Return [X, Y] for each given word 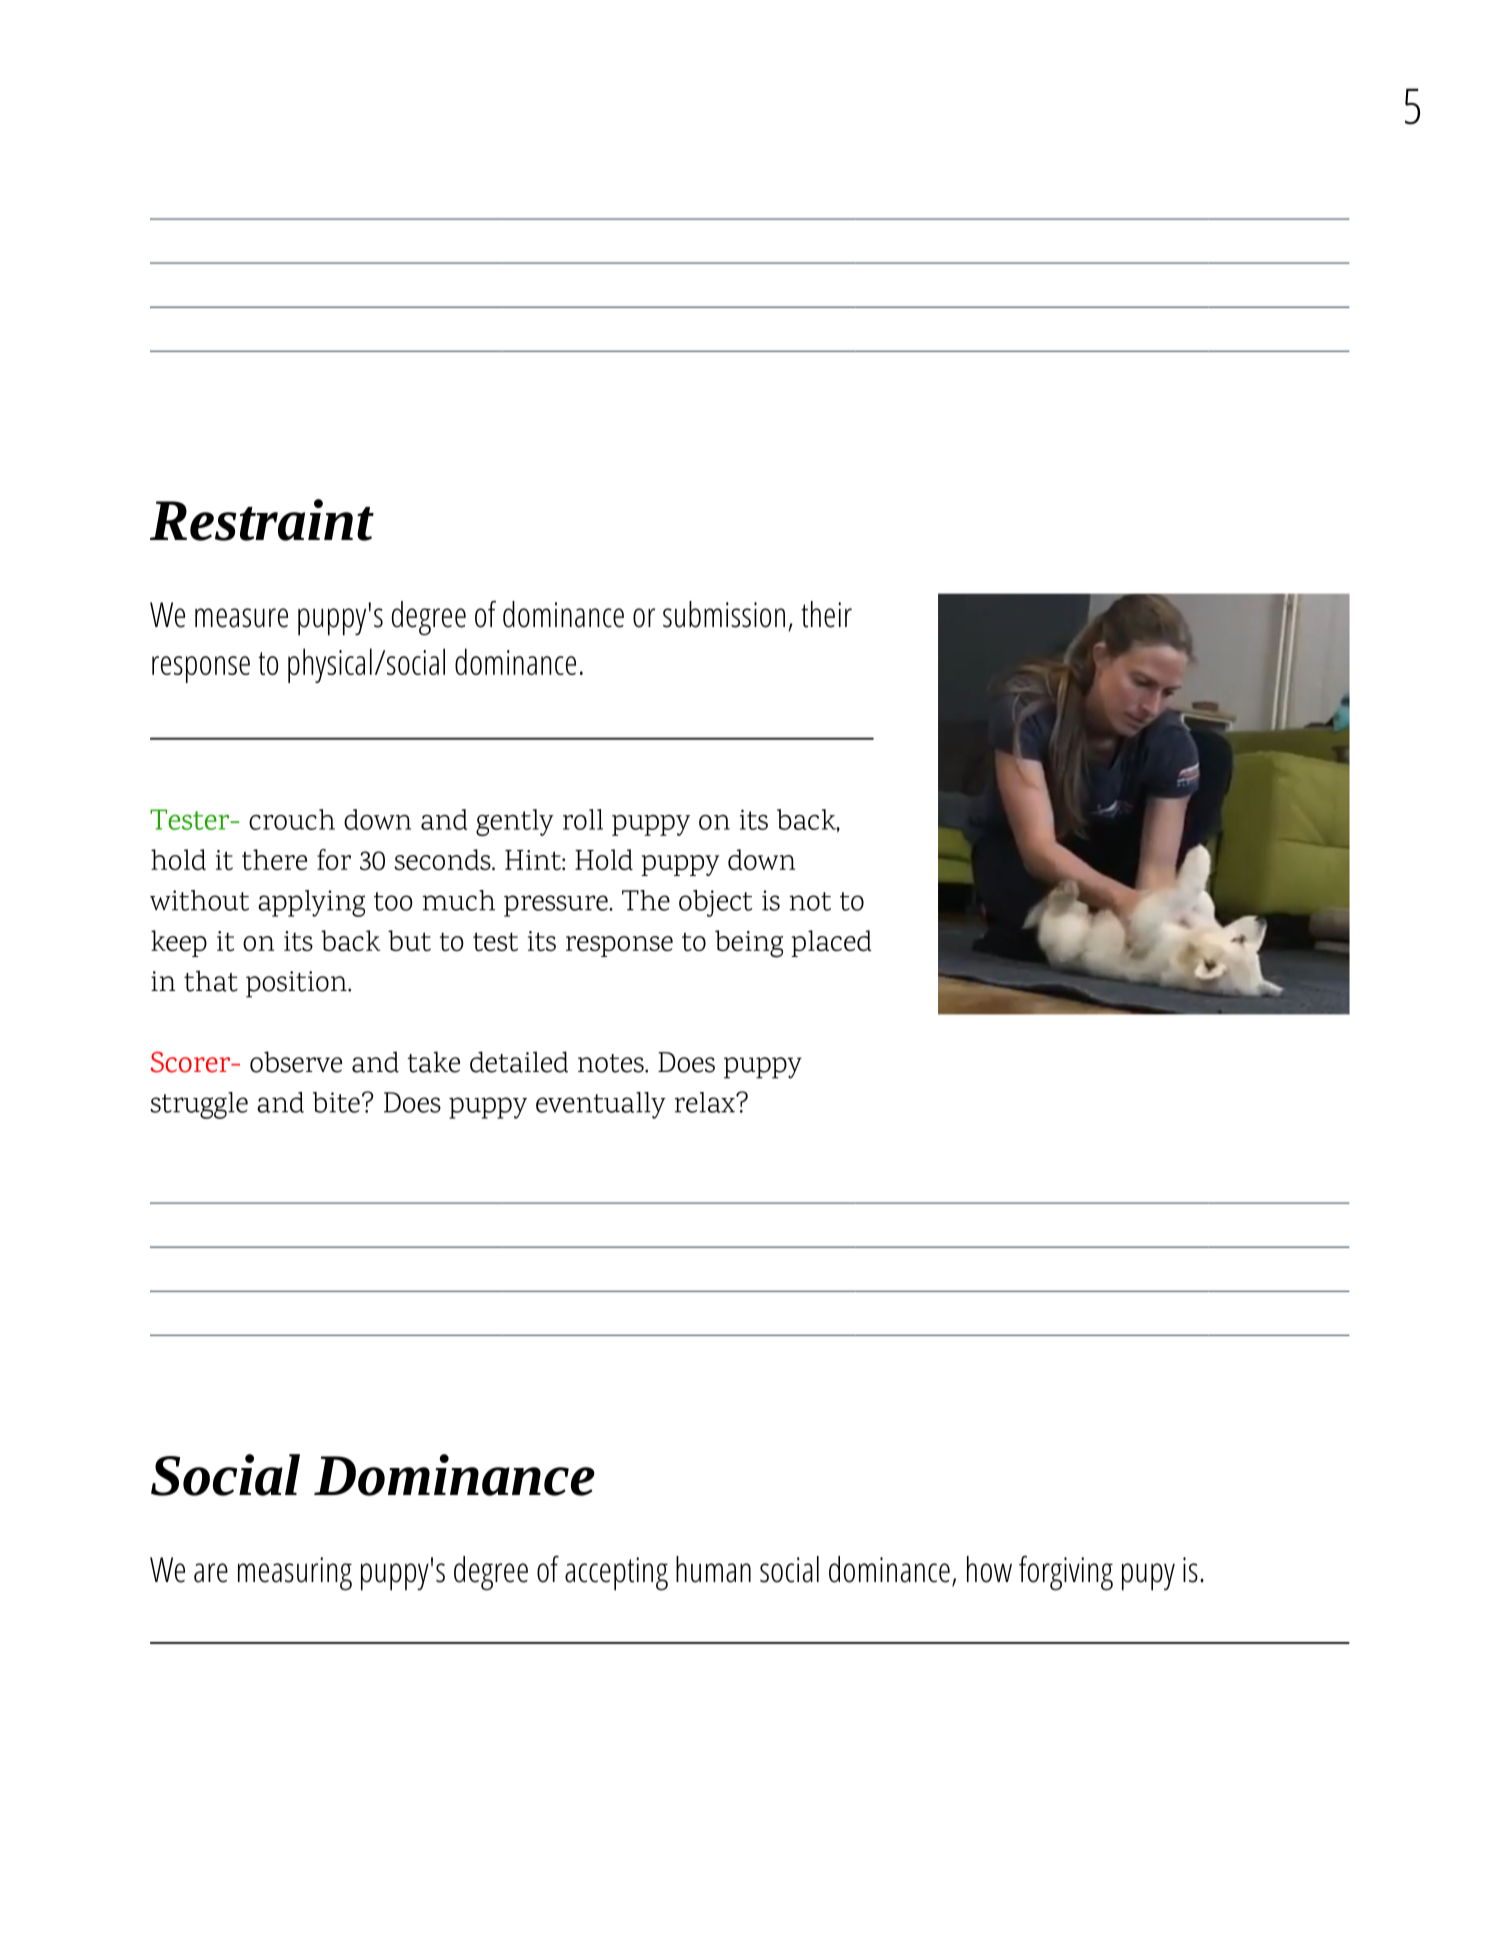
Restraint [262, 520]
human [713, 1569]
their [826, 614]
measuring [295, 1574]
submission [724, 614]
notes [612, 1063]
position [297, 984]
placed [831, 943]
